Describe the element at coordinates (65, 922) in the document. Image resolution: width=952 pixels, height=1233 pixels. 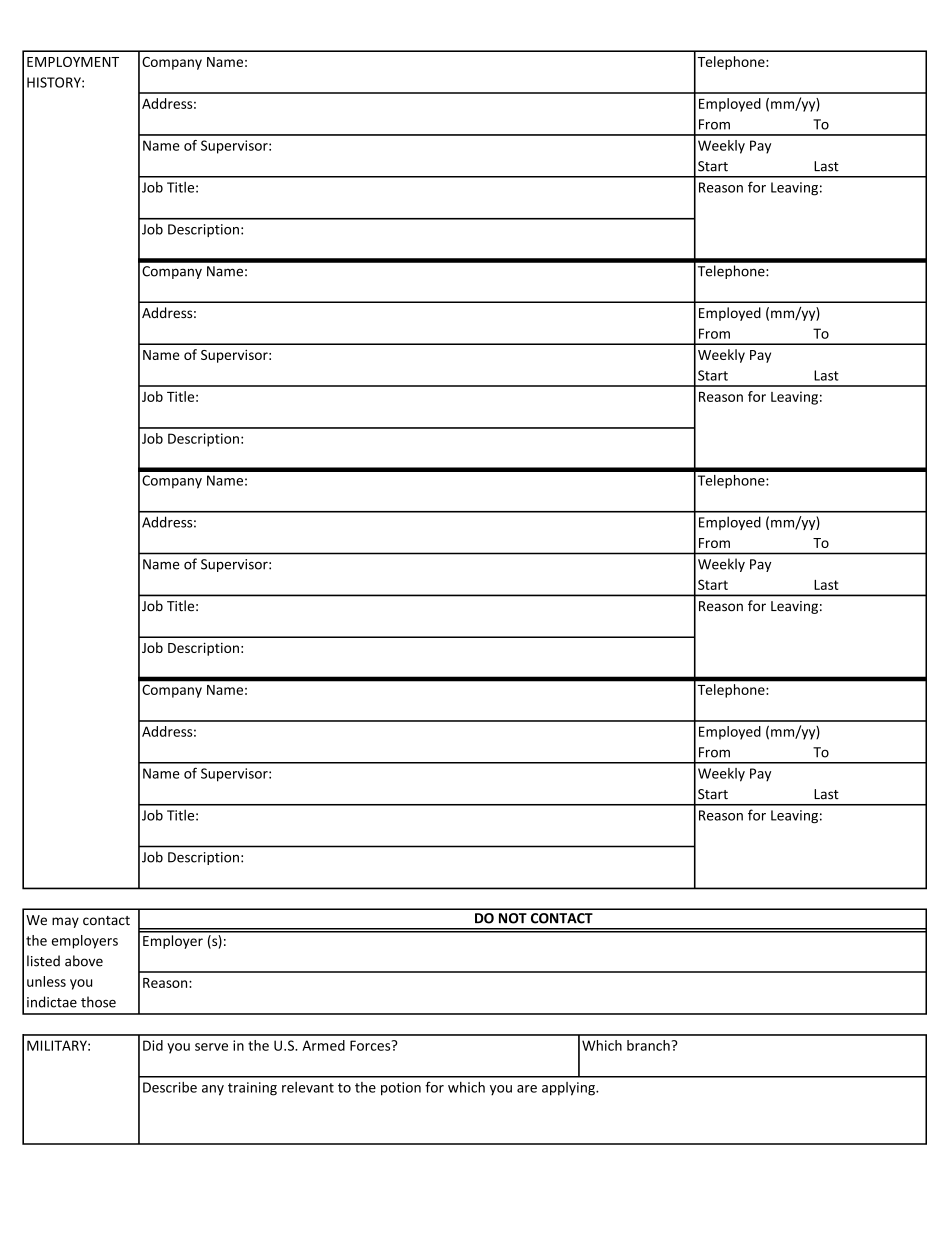
I see `may` at that location.
